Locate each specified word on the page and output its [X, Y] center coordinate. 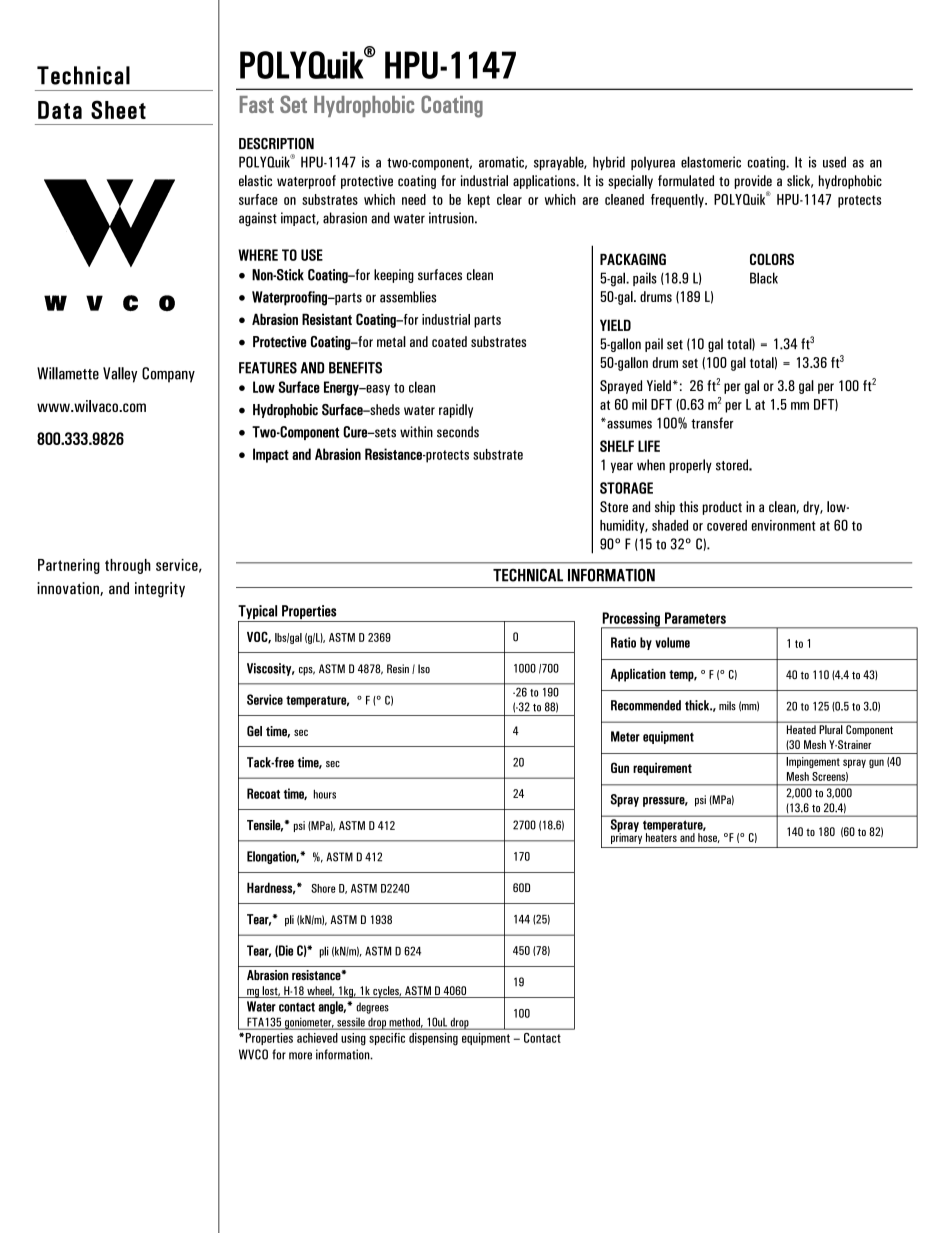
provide [753, 182]
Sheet [118, 109]
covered [727, 525]
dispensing [433, 1039]
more [300, 1056]
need [414, 199]
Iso [424, 669]
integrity [160, 590]
